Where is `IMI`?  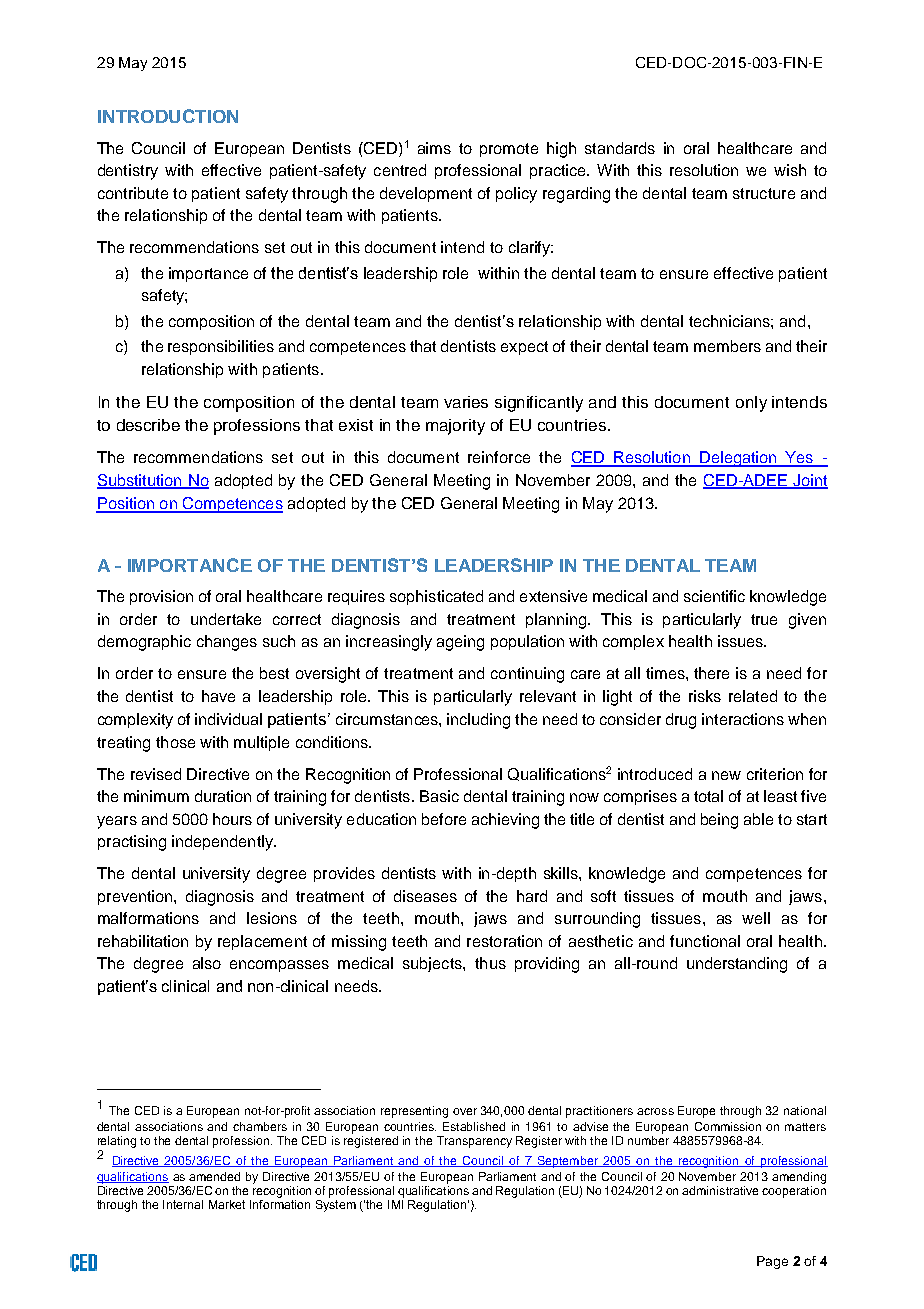 IMI is located at coordinates (395, 1204).
